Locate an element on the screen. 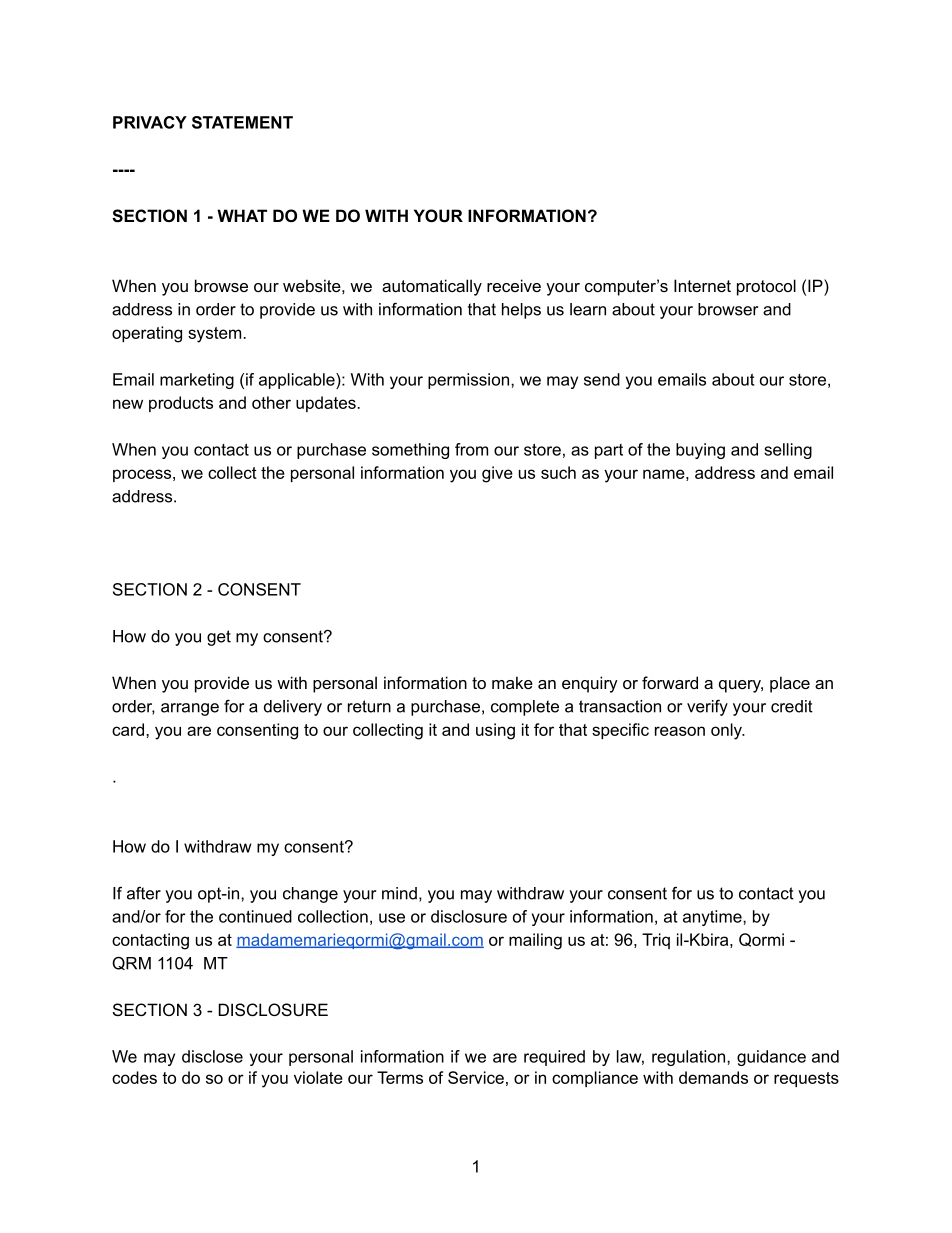 This screenshot has width=952, height=1233. Internet is located at coordinates (702, 285).
